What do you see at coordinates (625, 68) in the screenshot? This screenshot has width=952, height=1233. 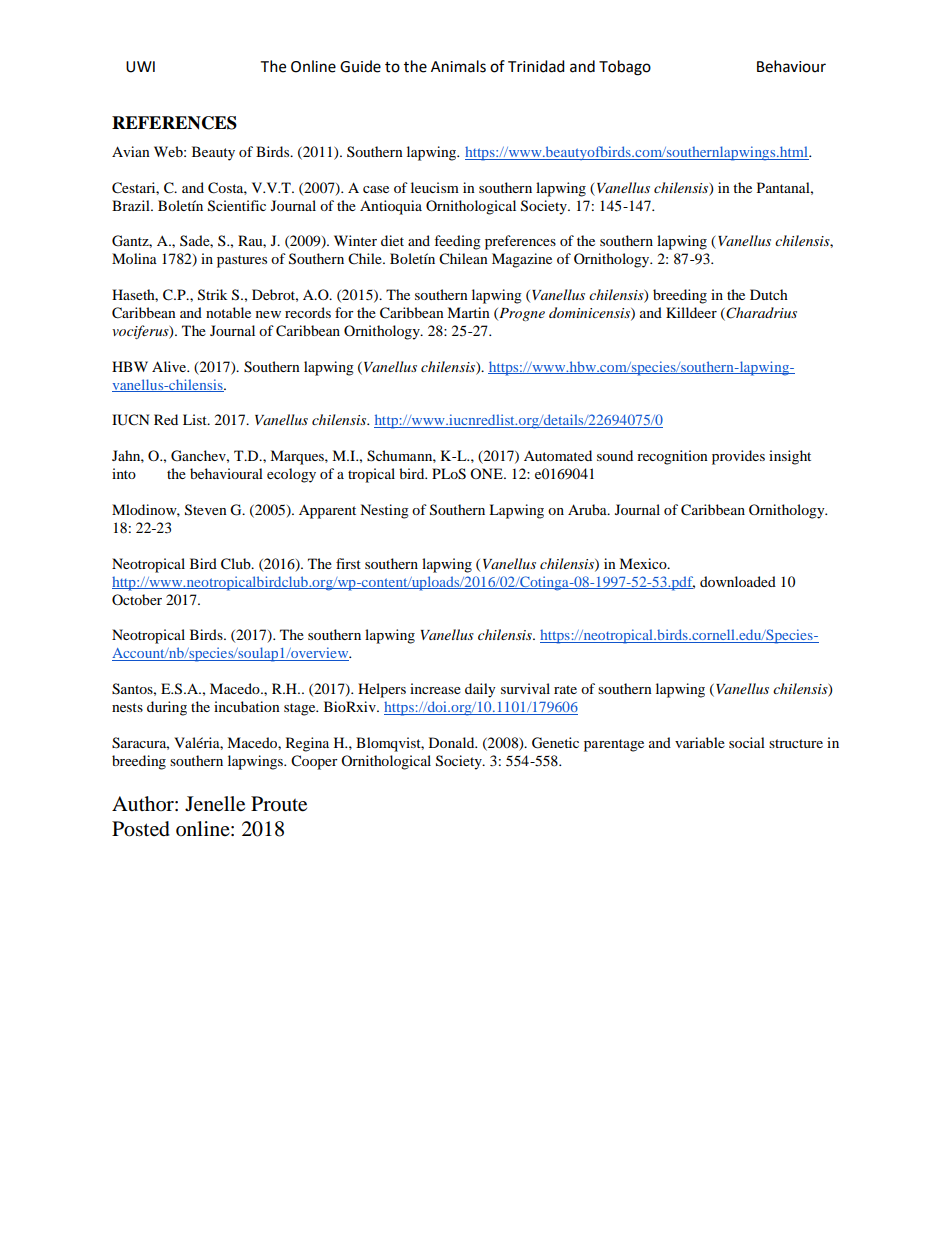 I see `Tobago` at bounding box center [625, 68].
